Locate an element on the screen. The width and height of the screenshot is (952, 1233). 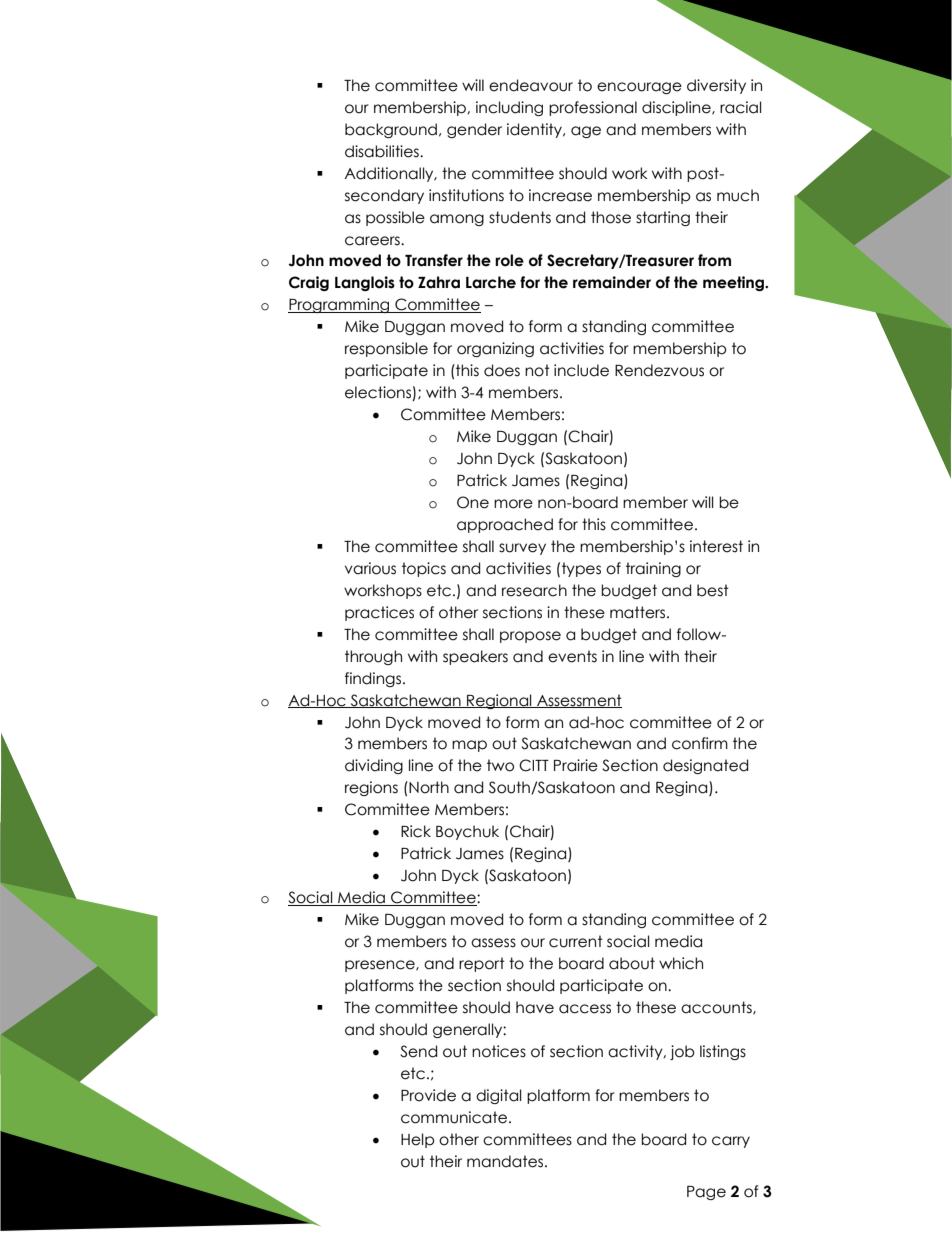
propose is located at coordinates (530, 637).
